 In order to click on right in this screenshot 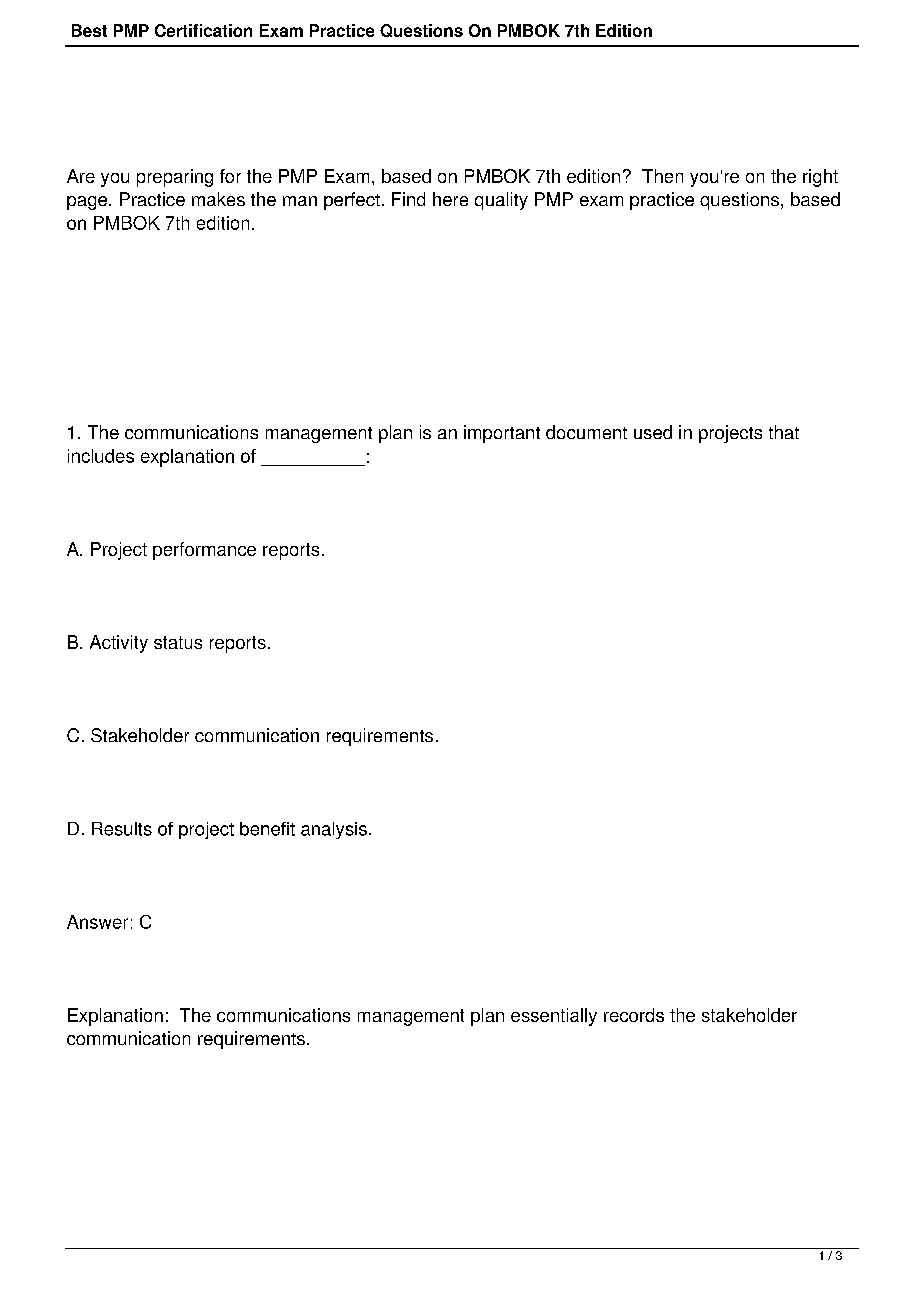, I will do `click(820, 178)`.
